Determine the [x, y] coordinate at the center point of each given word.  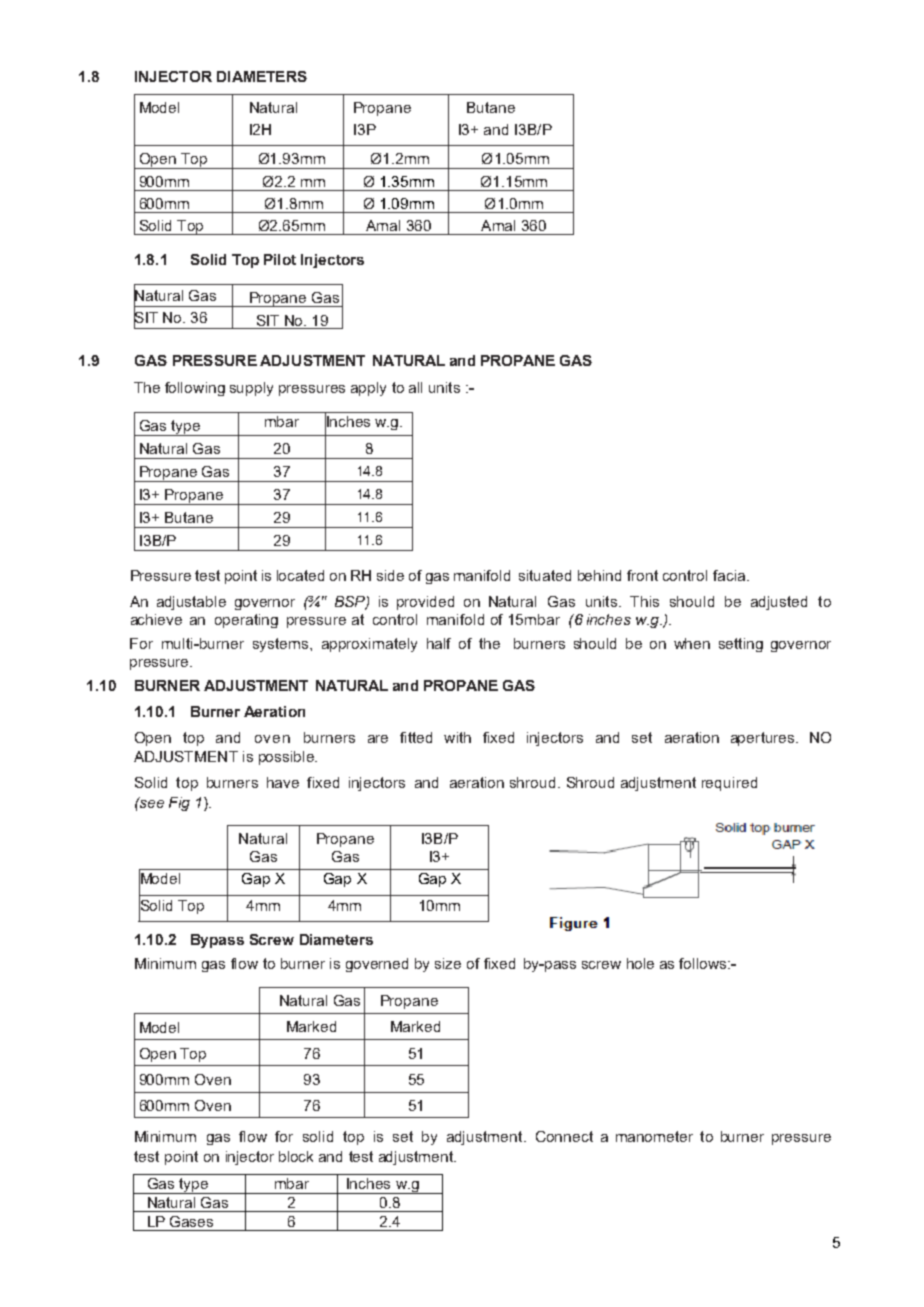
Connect [564, 1136]
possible [287, 758]
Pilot [280, 259]
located [300, 575]
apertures [764, 739]
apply [368, 389]
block [296, 1156]
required [729, 784]
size [448, 963]
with [457, 737]
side [390, 575]
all [415, 387]
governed [377, 965]
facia [729, 575]
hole [640, 963]
